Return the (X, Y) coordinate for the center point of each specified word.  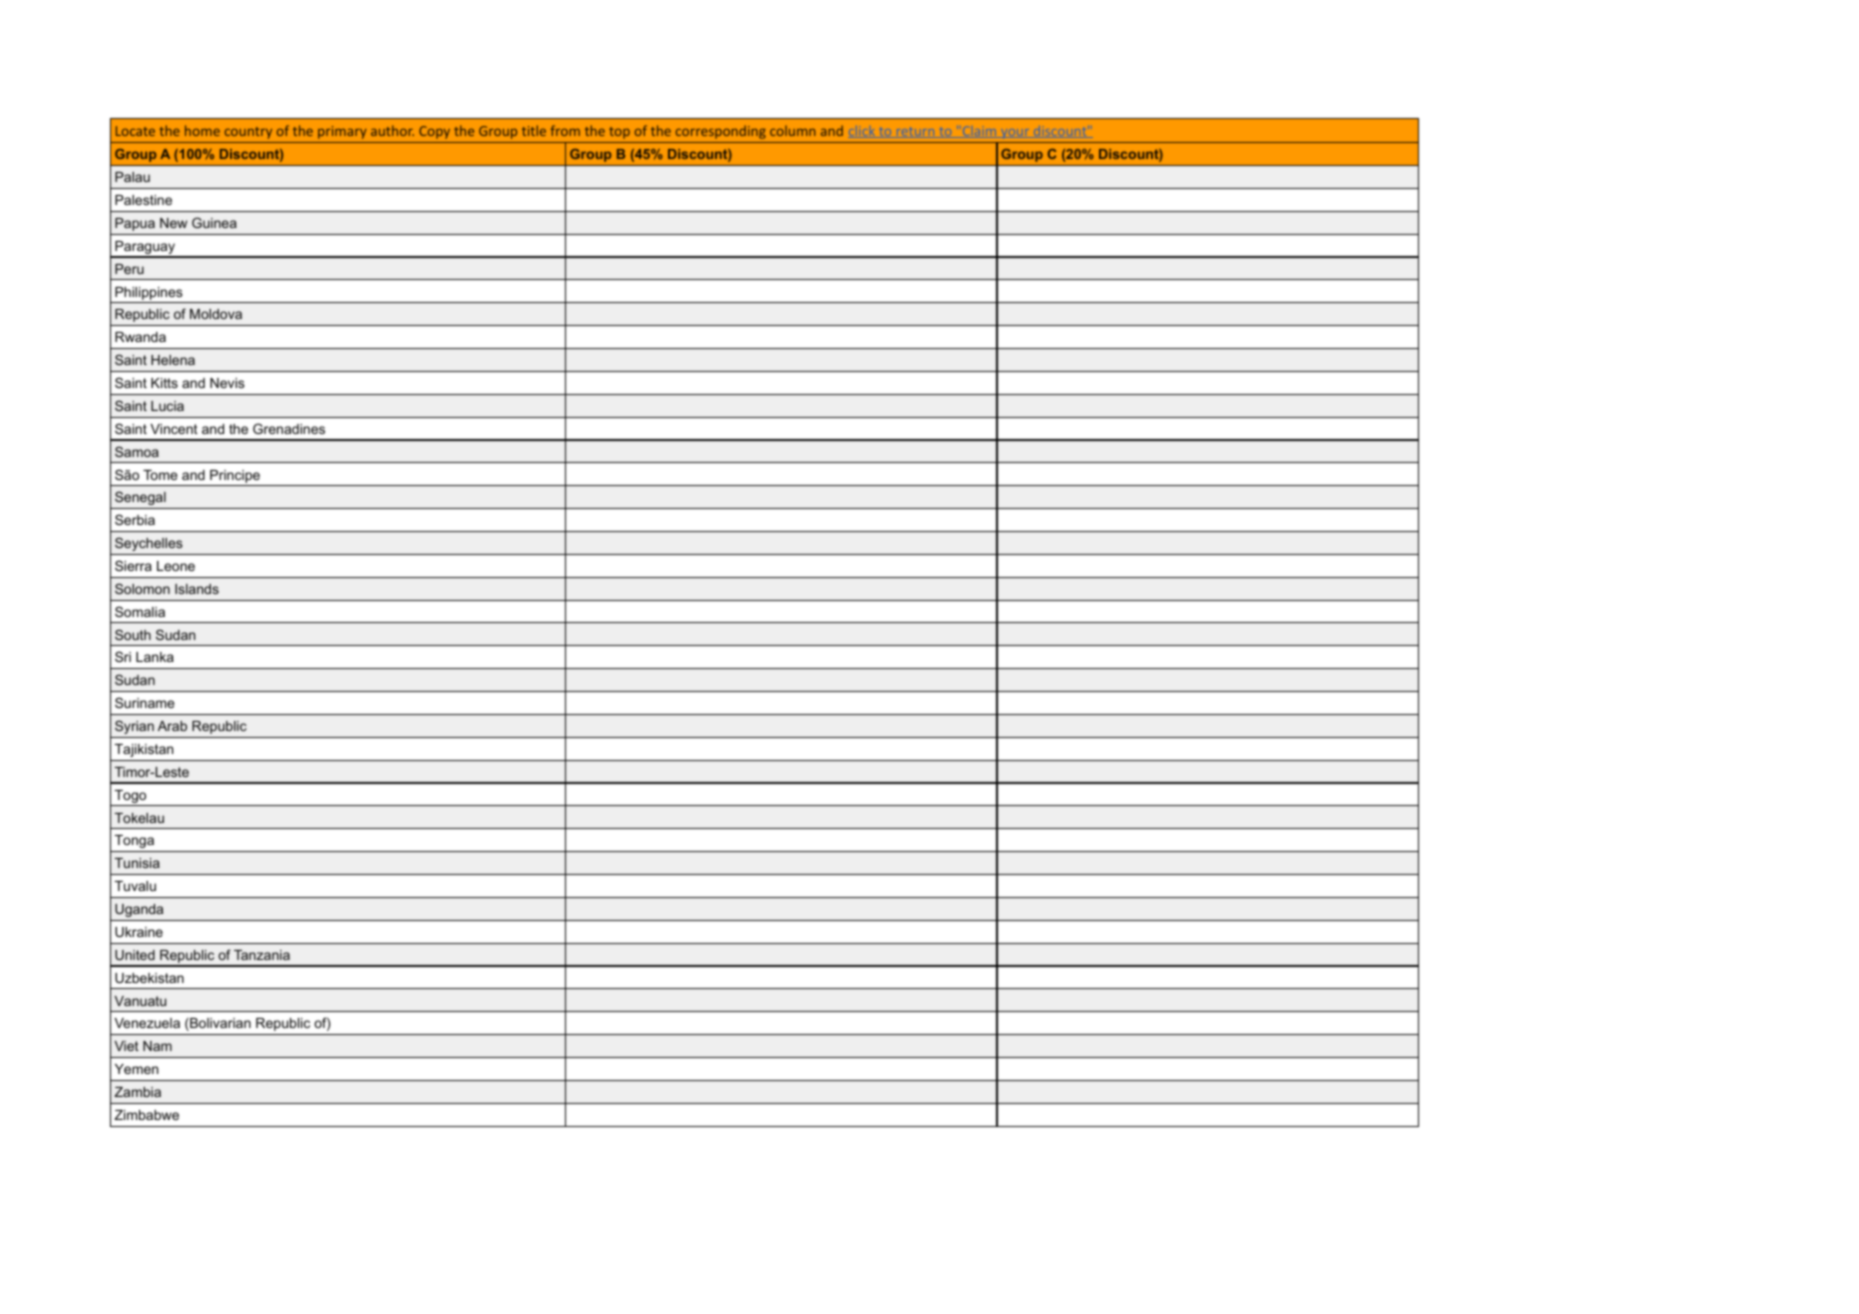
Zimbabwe (146, 1115)
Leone (176, 566)
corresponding (721, 132)
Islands (197, 589)
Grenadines (289, 428)
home (202, 130)
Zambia (137, 1092)
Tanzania (262, 955)
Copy (434, 132)
